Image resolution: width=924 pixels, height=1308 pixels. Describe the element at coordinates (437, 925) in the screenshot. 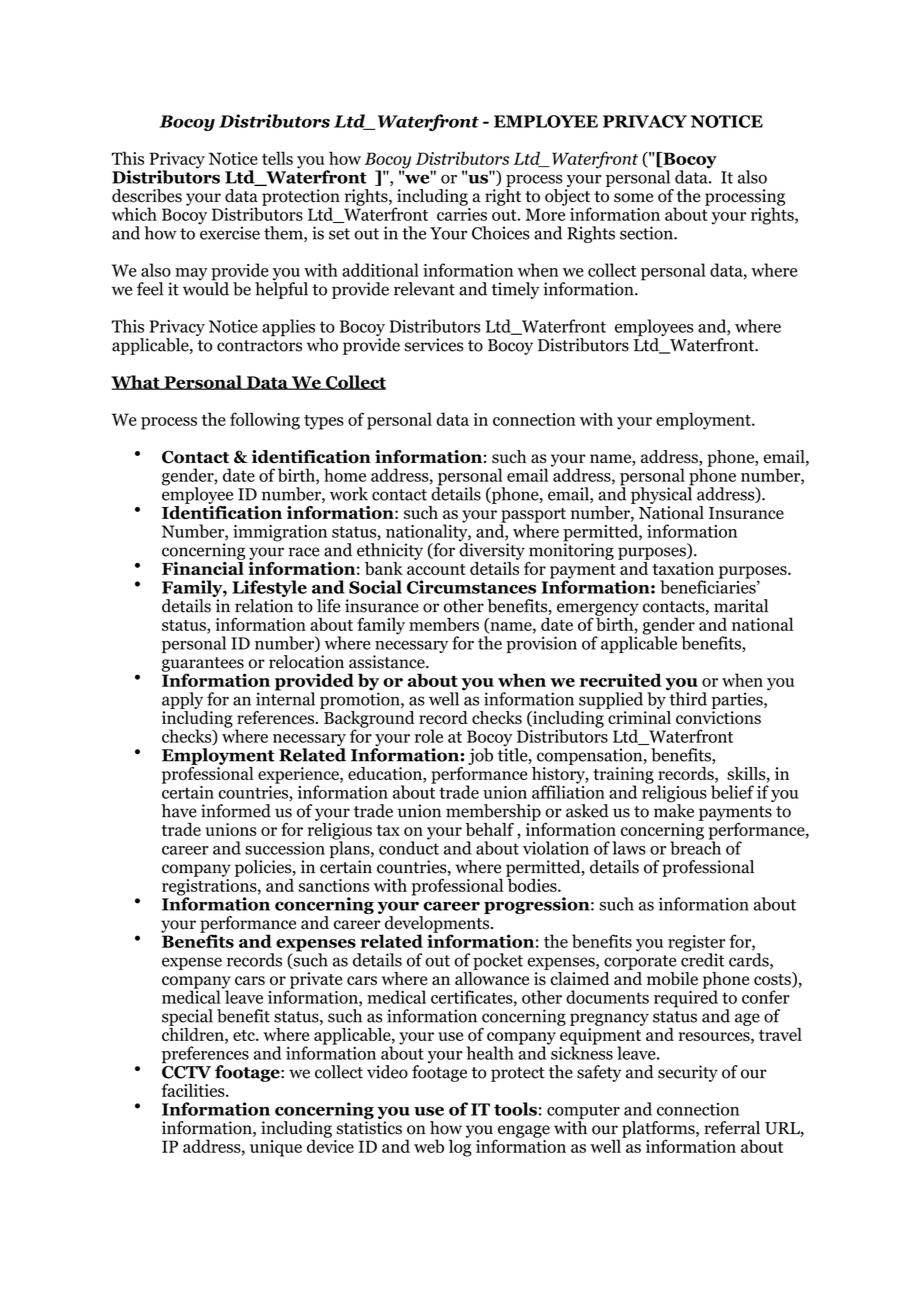

I see `developments` at that location.
